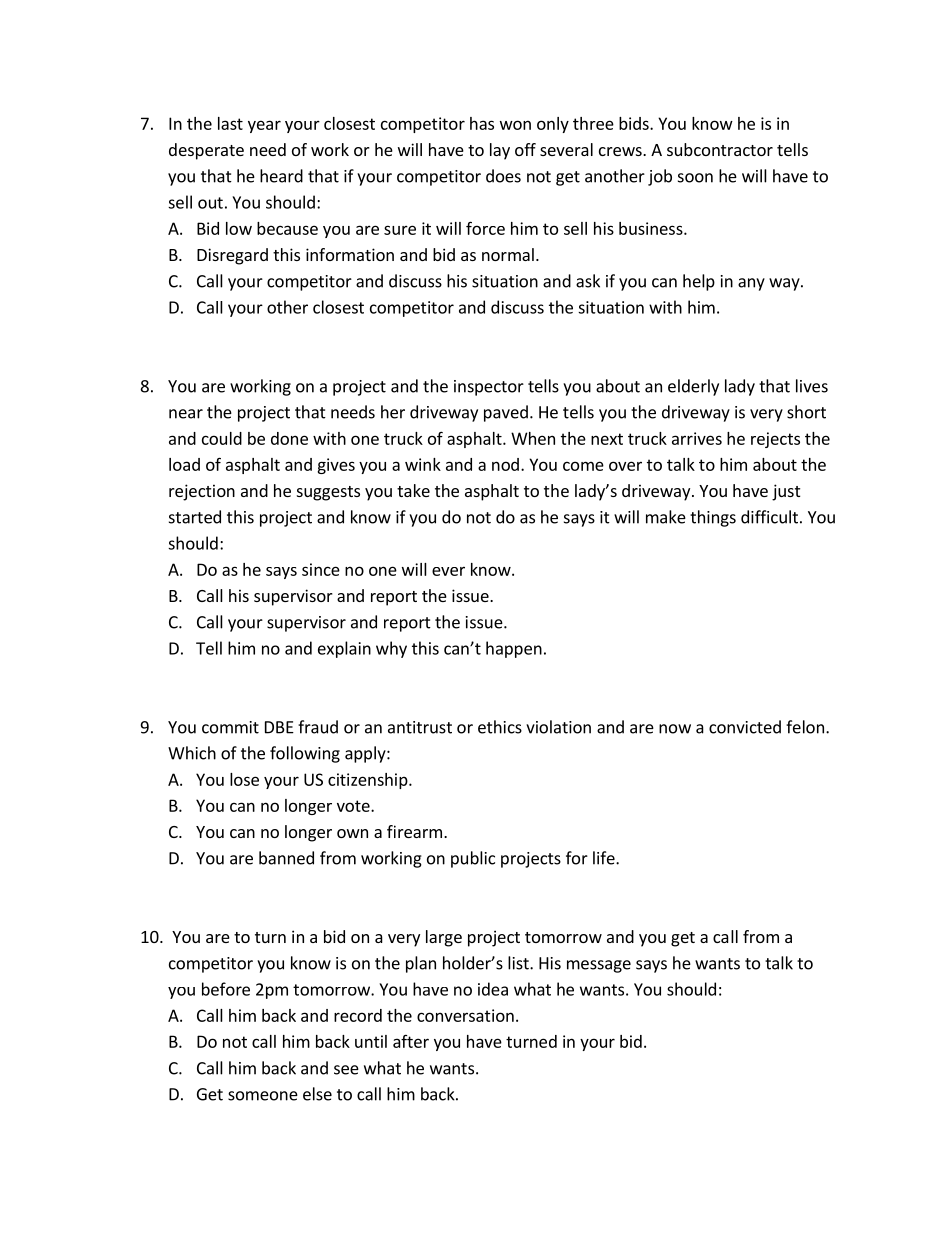  I want to click on someone, so click(263, 1096).
